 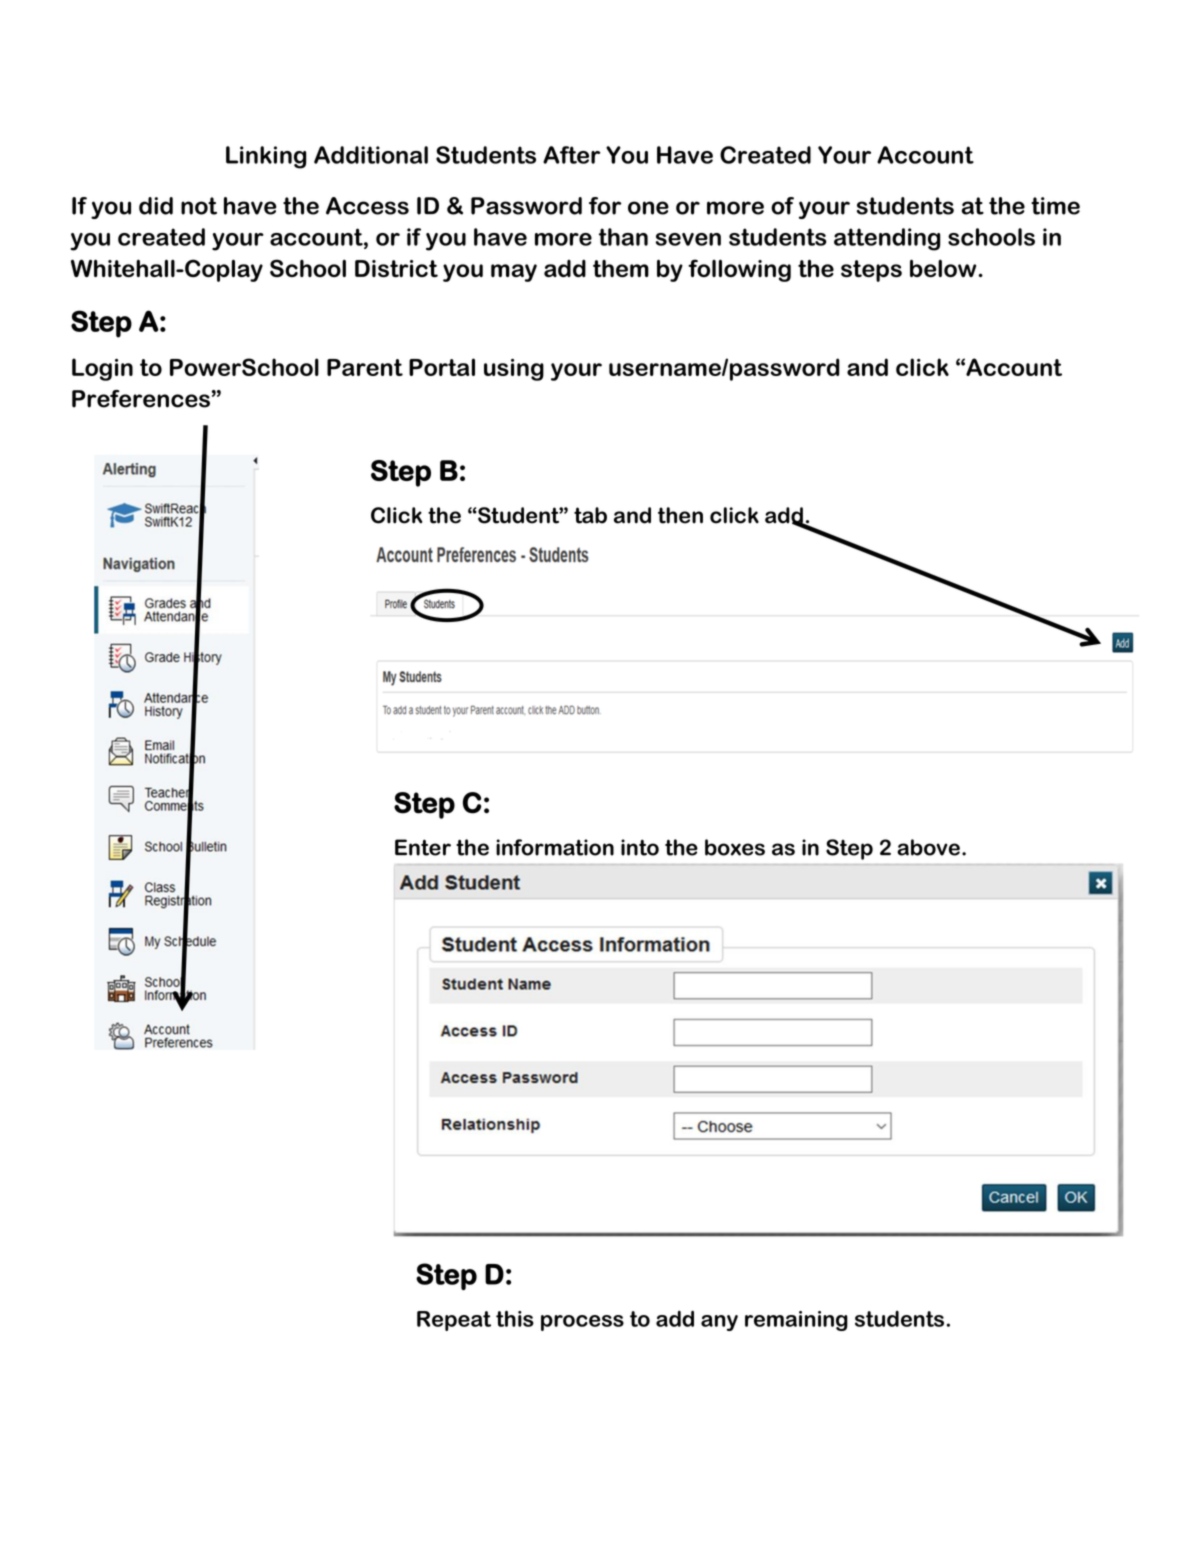 I want to click on information, so click(x=555, y=847).
